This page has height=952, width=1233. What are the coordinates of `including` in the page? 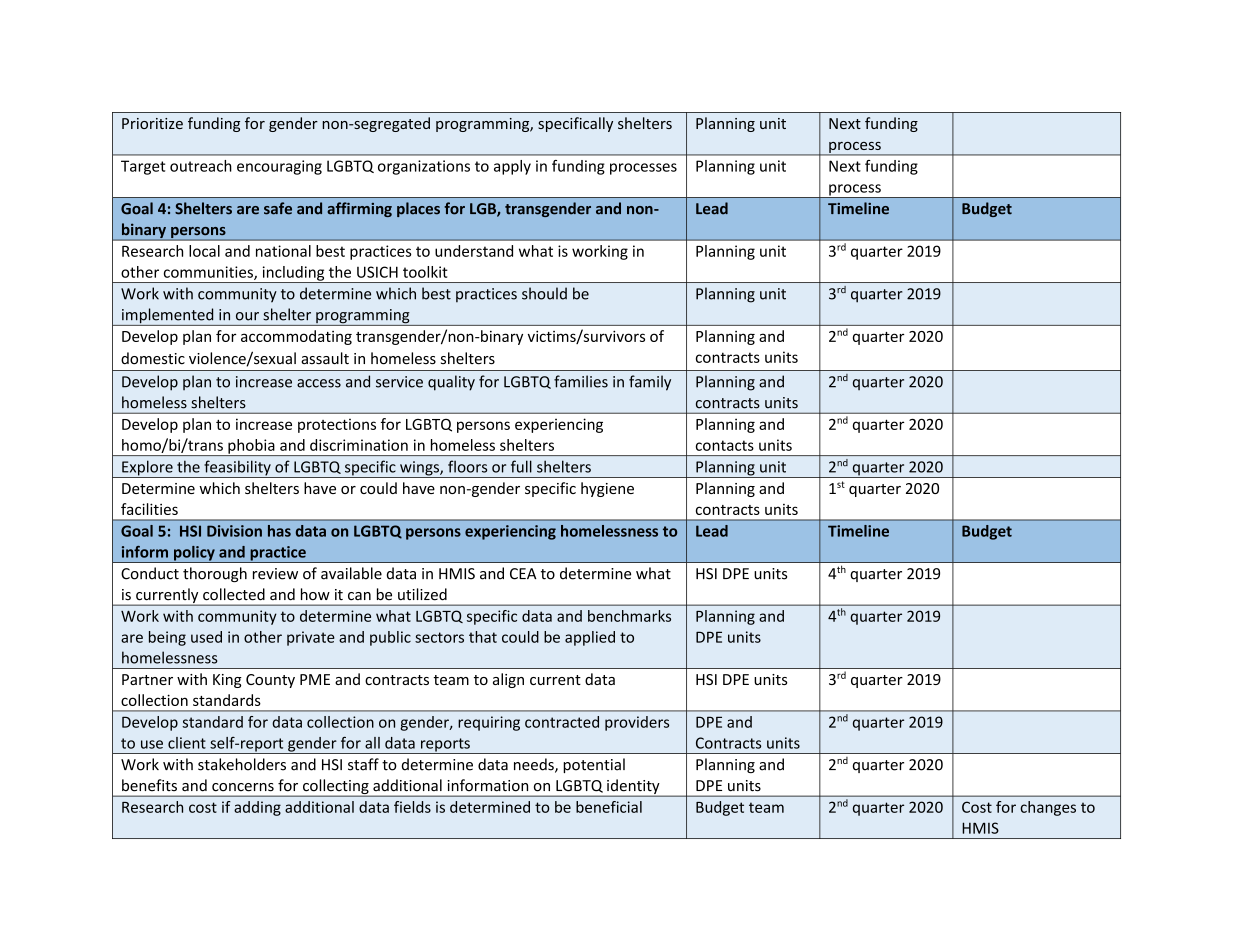 It's located at (293, 274).
